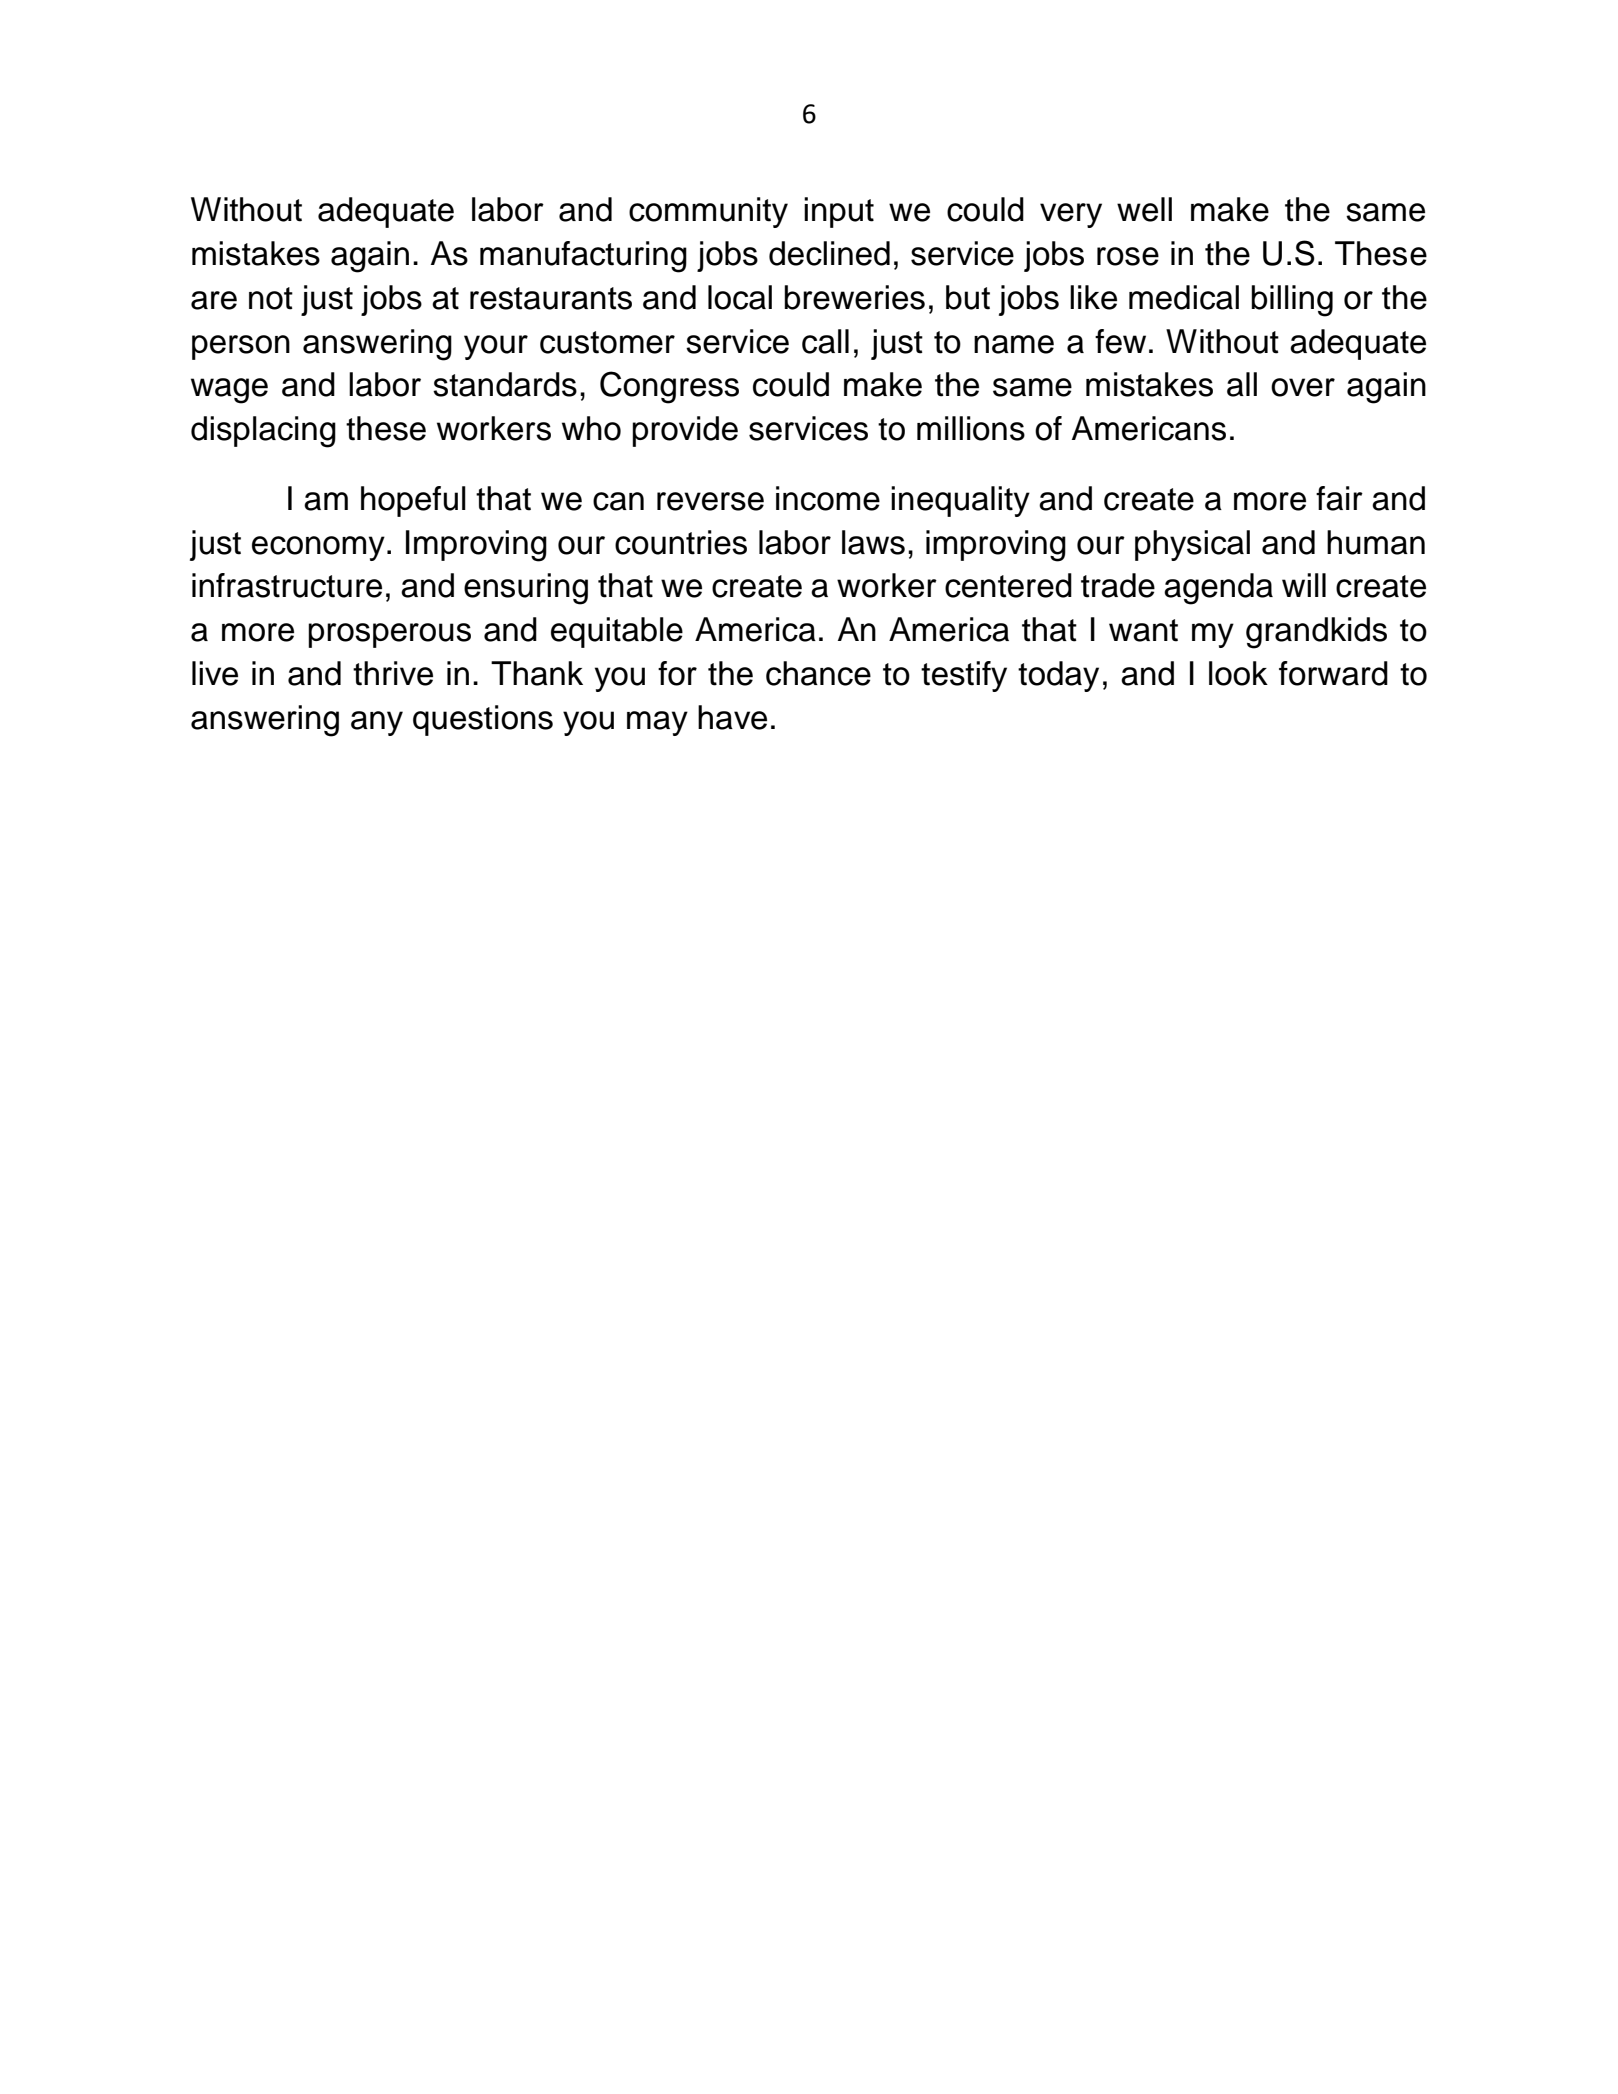 The height and width of the image is (2094, 1618). Describe the element at coordinates (839, 212) in the image. I see `input` at that location.
